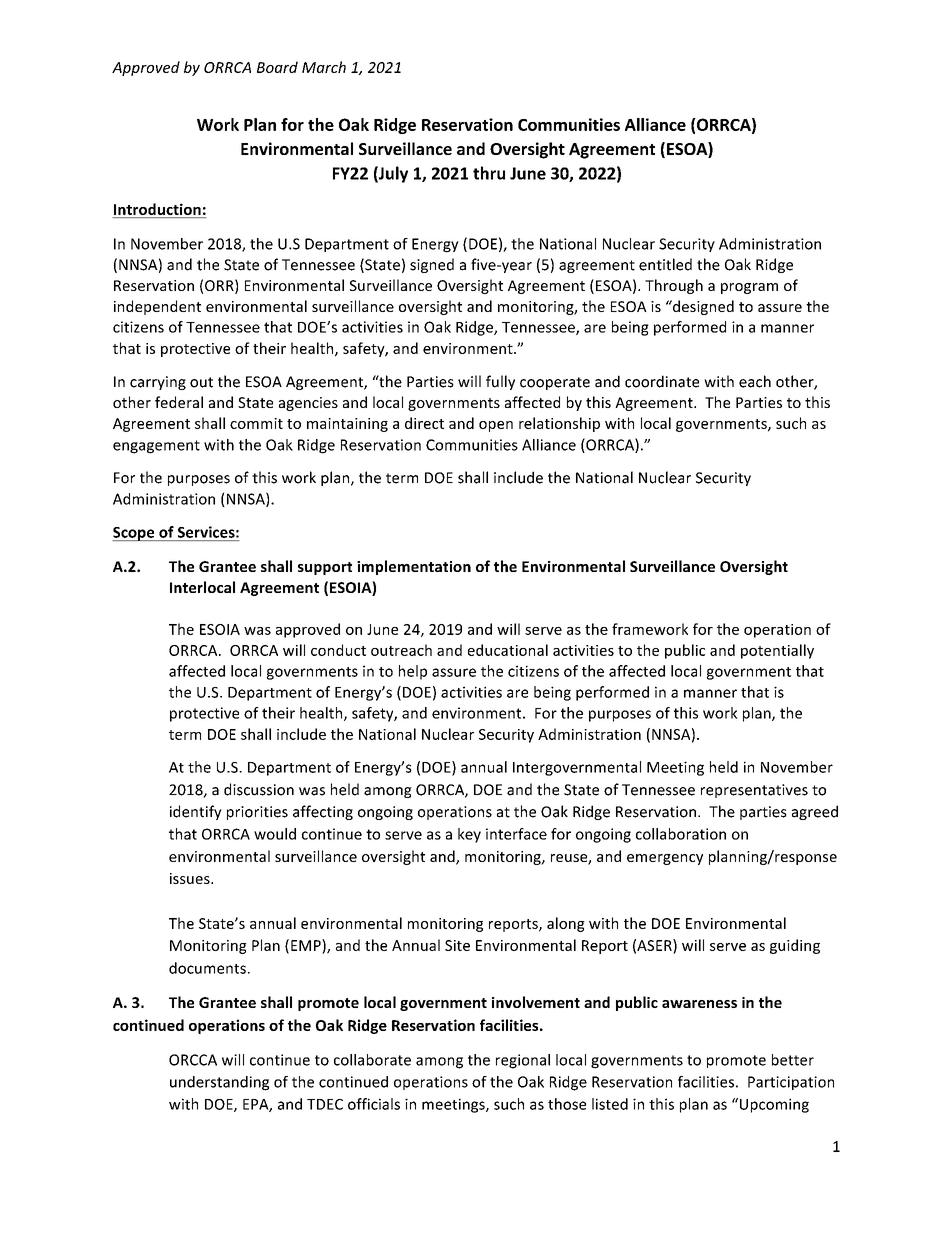 The height and width of the screenshot is (1233, 952). I want to click on understanding, so click(219, 1083).
